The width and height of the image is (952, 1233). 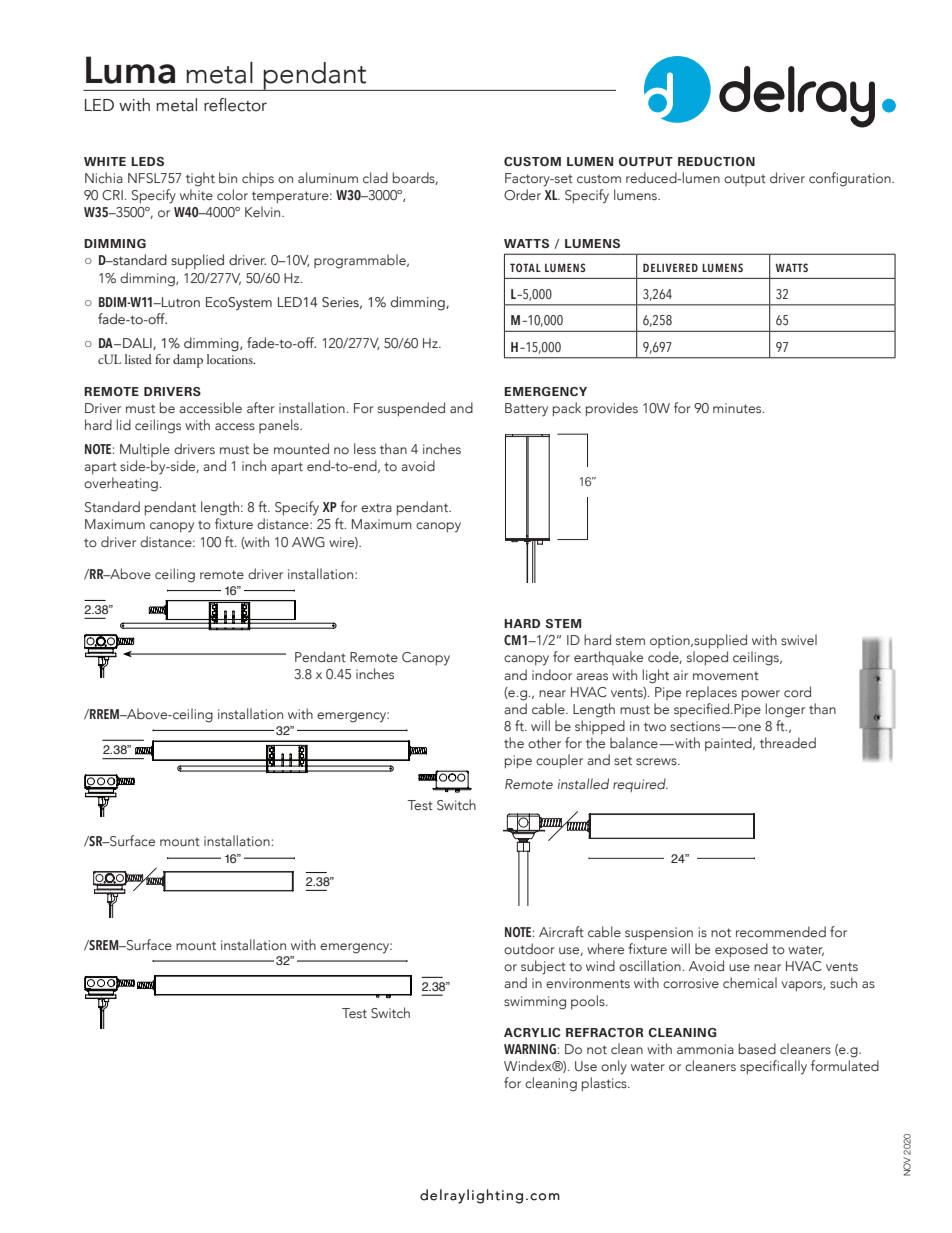 I want to click on AWG, so click(x=308, y=542).
